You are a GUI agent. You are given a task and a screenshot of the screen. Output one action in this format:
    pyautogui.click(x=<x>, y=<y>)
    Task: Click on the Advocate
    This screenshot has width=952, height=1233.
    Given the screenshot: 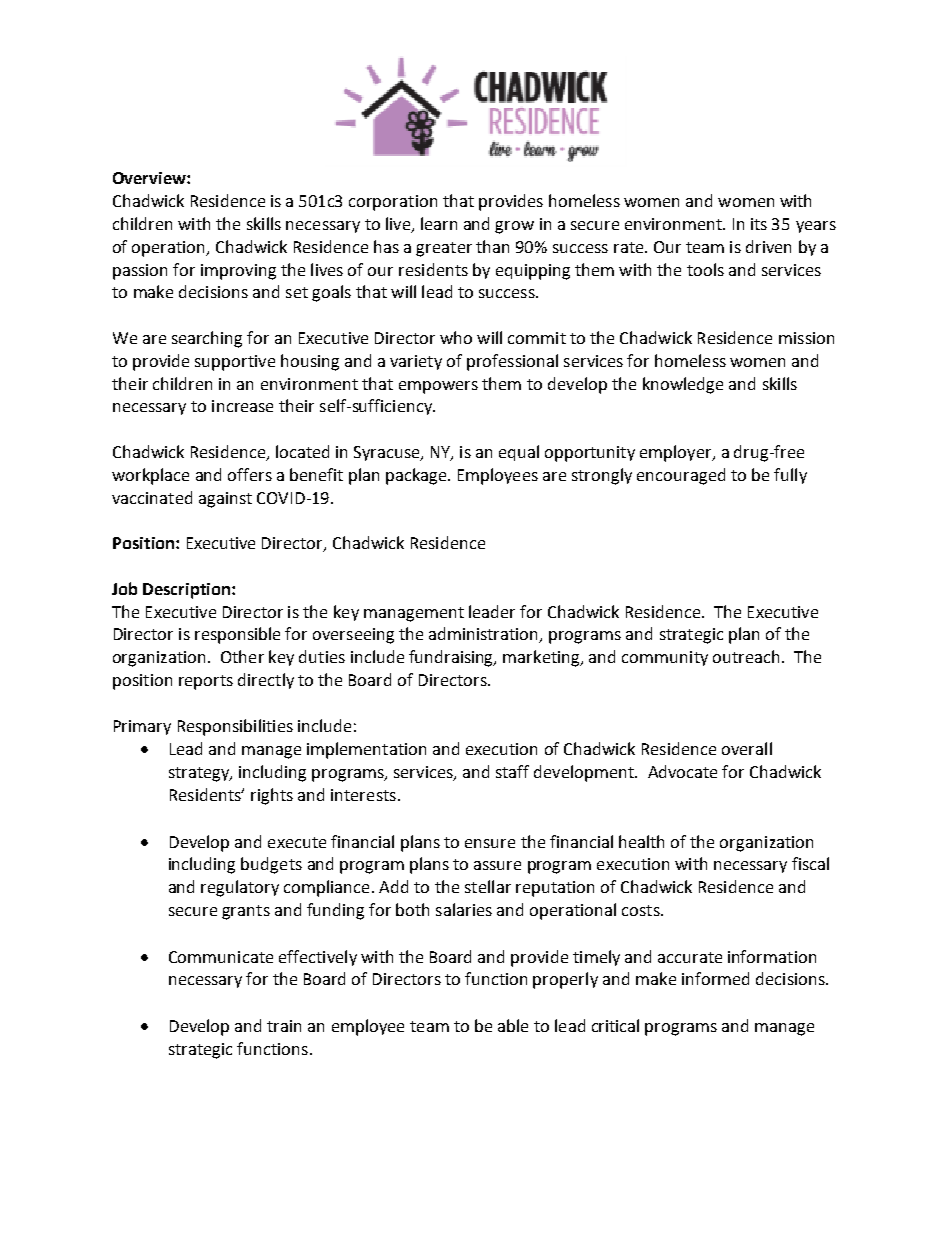 What is the action you would take?
    pyautogui.click(x=682, y=771)
